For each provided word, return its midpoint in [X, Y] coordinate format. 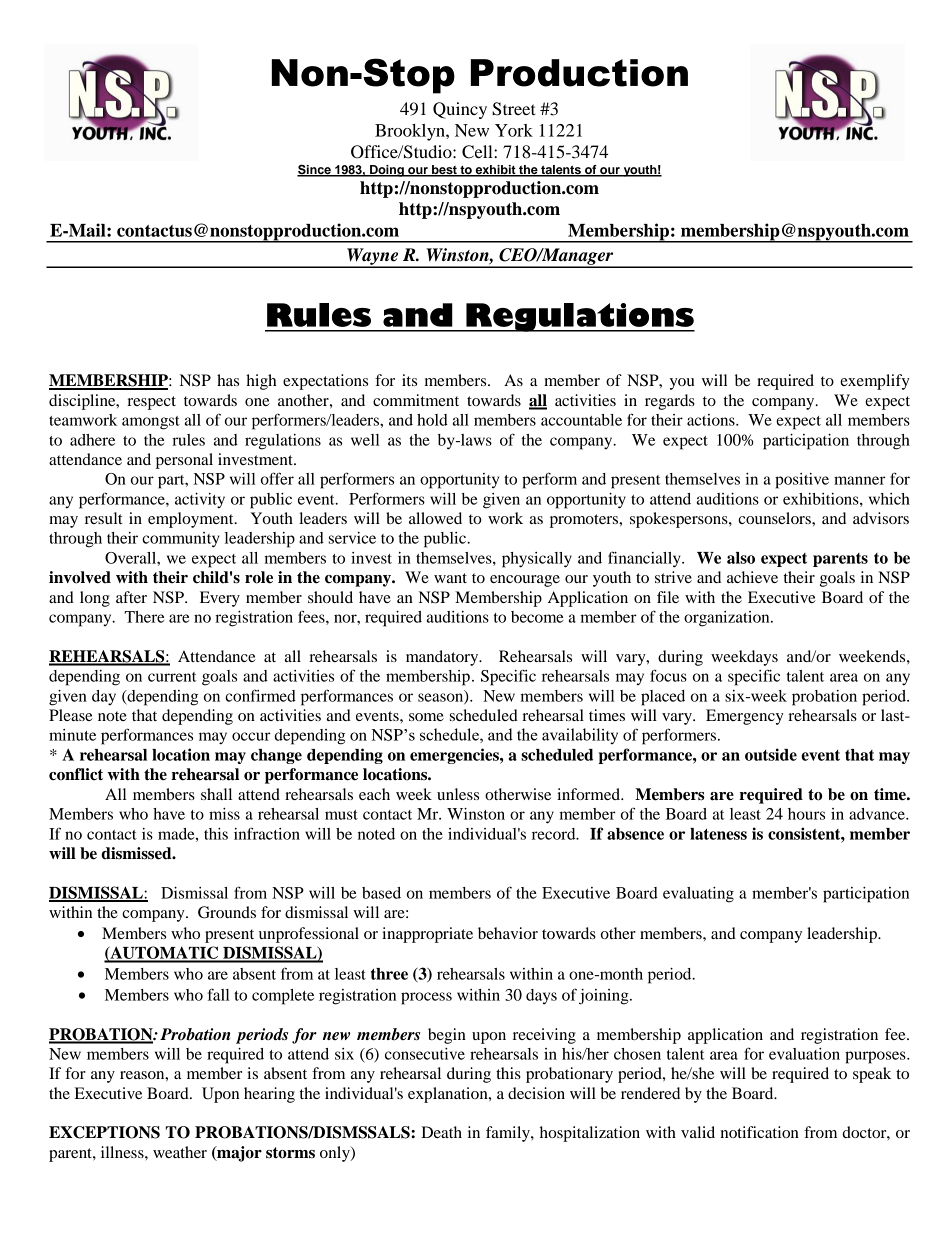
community [181, 540]
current [172, 677]
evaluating [698, 895]
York [514, 130]
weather [180, 1152]
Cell [478, 152]
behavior [508, 933]
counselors [775, 518]
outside [771, 754]
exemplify [875, 382]
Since [315, 170]
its [409, 380]
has [228, 380]
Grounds [227, 912]
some [426, 717]
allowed [435, 518]
